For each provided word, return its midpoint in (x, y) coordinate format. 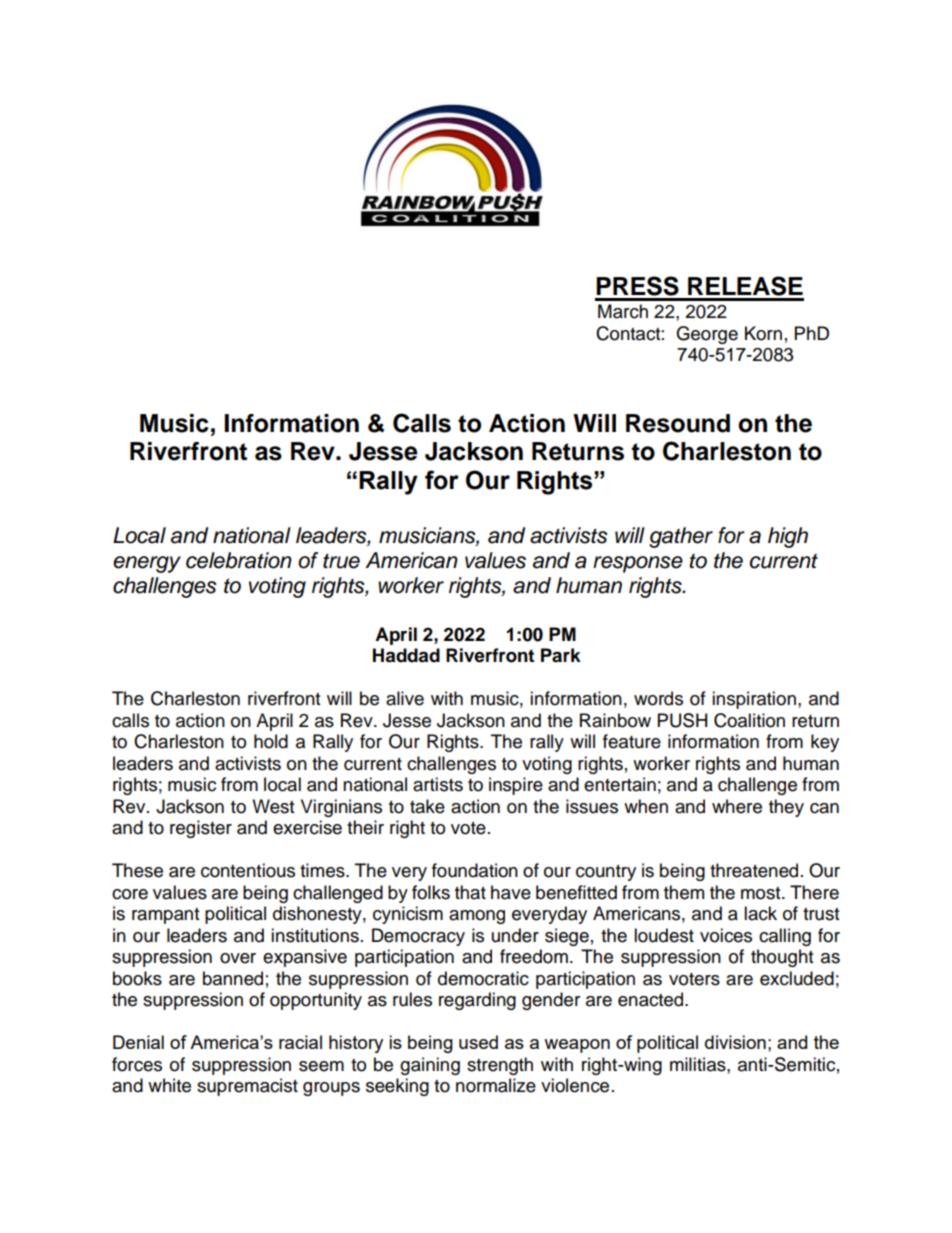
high (788, 537)
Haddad (406, 655)
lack (760, 913)
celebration (239, 560)
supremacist (247, 1087)
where (737, 806)
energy (147, 564)
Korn (763, 333)
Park (561, 655)
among (477, 917)
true (341, 561)
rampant (165, 916)
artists (438, 784)
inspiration (754, 700)
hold (271, 741)
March (623, 311)
